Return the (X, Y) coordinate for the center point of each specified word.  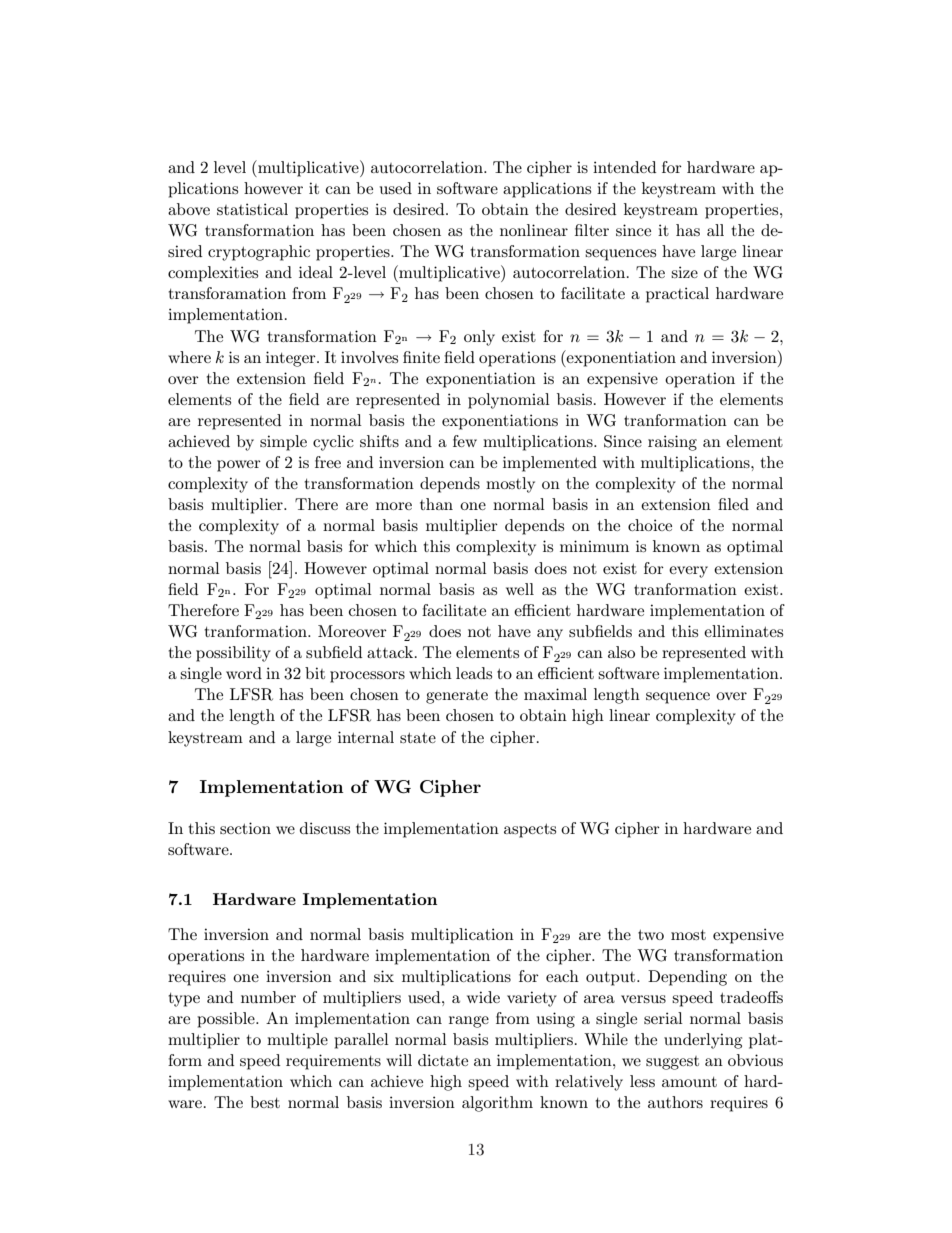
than (436, 504)
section (245, 828)
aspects (530, 830)
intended (625, 167)
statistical (252, 209)
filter (592, 230)
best (265, 1102)
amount (689, 1082)
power (239, 466)
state (418, 737)
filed (733, 504)
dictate (443, 1060)
